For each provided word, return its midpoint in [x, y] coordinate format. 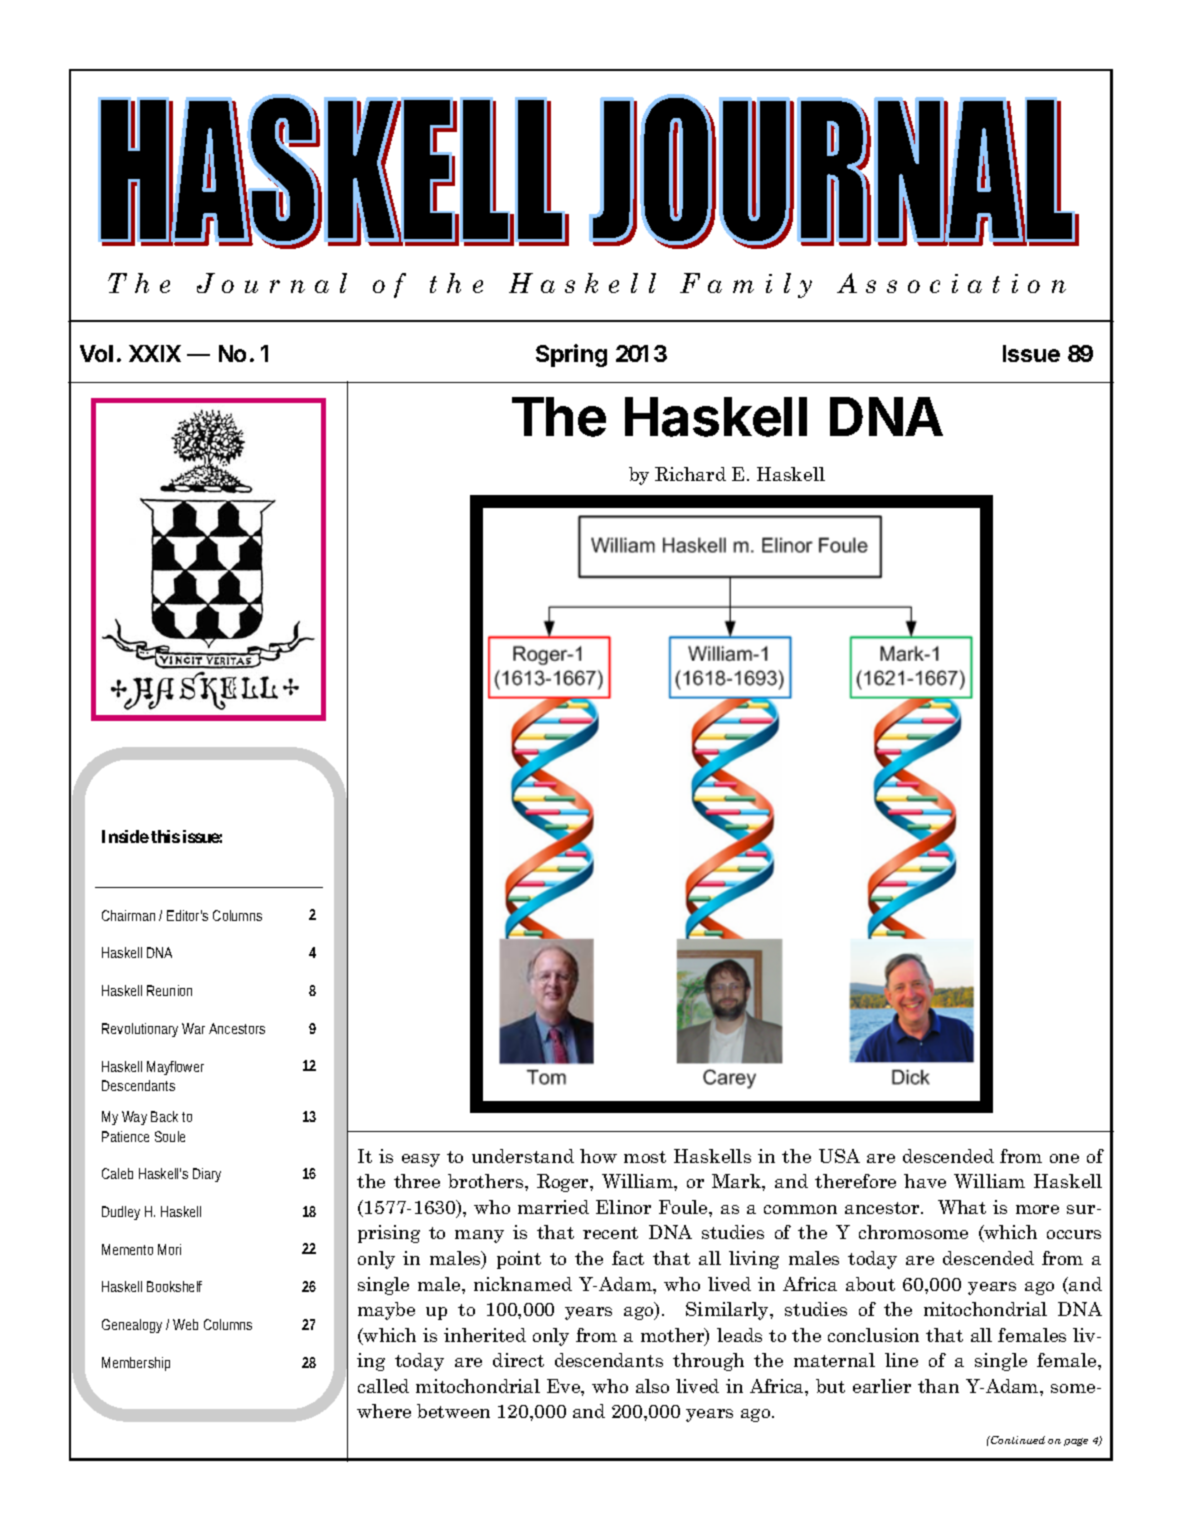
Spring [571, 355]
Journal [272, 283]
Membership [136, 1364]
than [938, 1386]
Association [951, 283]
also [652, 1386]
